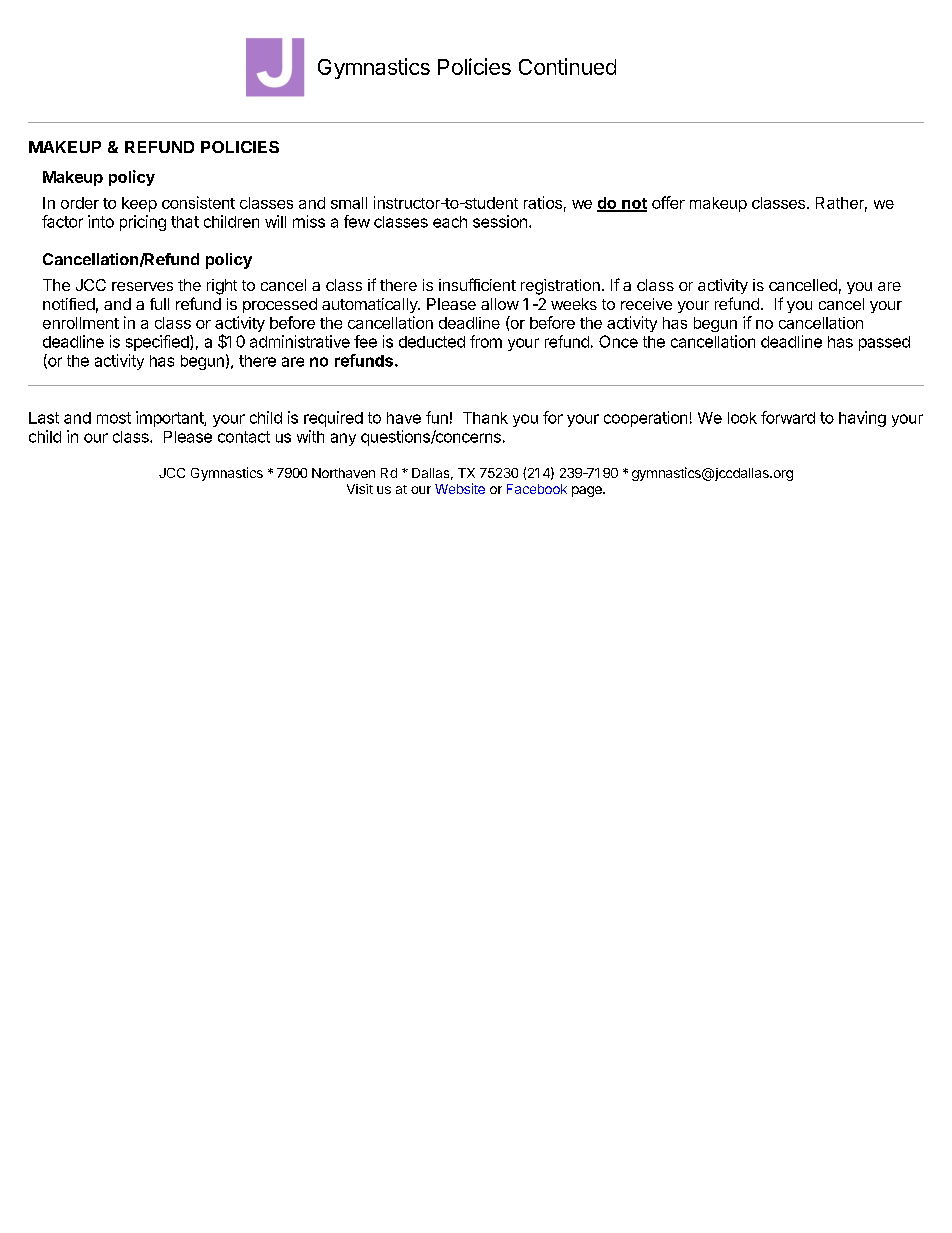 The image size is (952, 1233). I want to click on Website, so click(460, 488).
